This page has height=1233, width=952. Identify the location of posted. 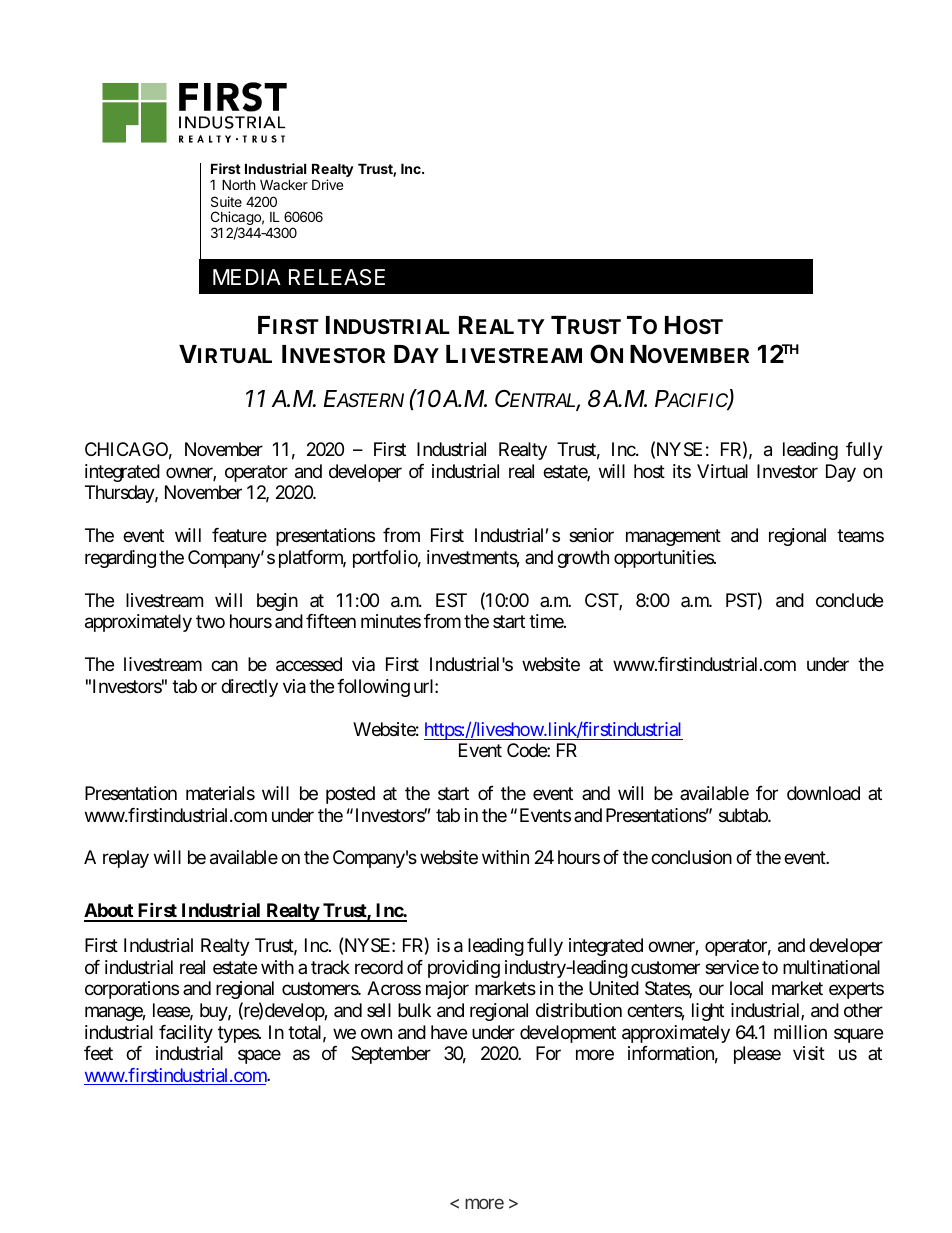
(350, 795).
